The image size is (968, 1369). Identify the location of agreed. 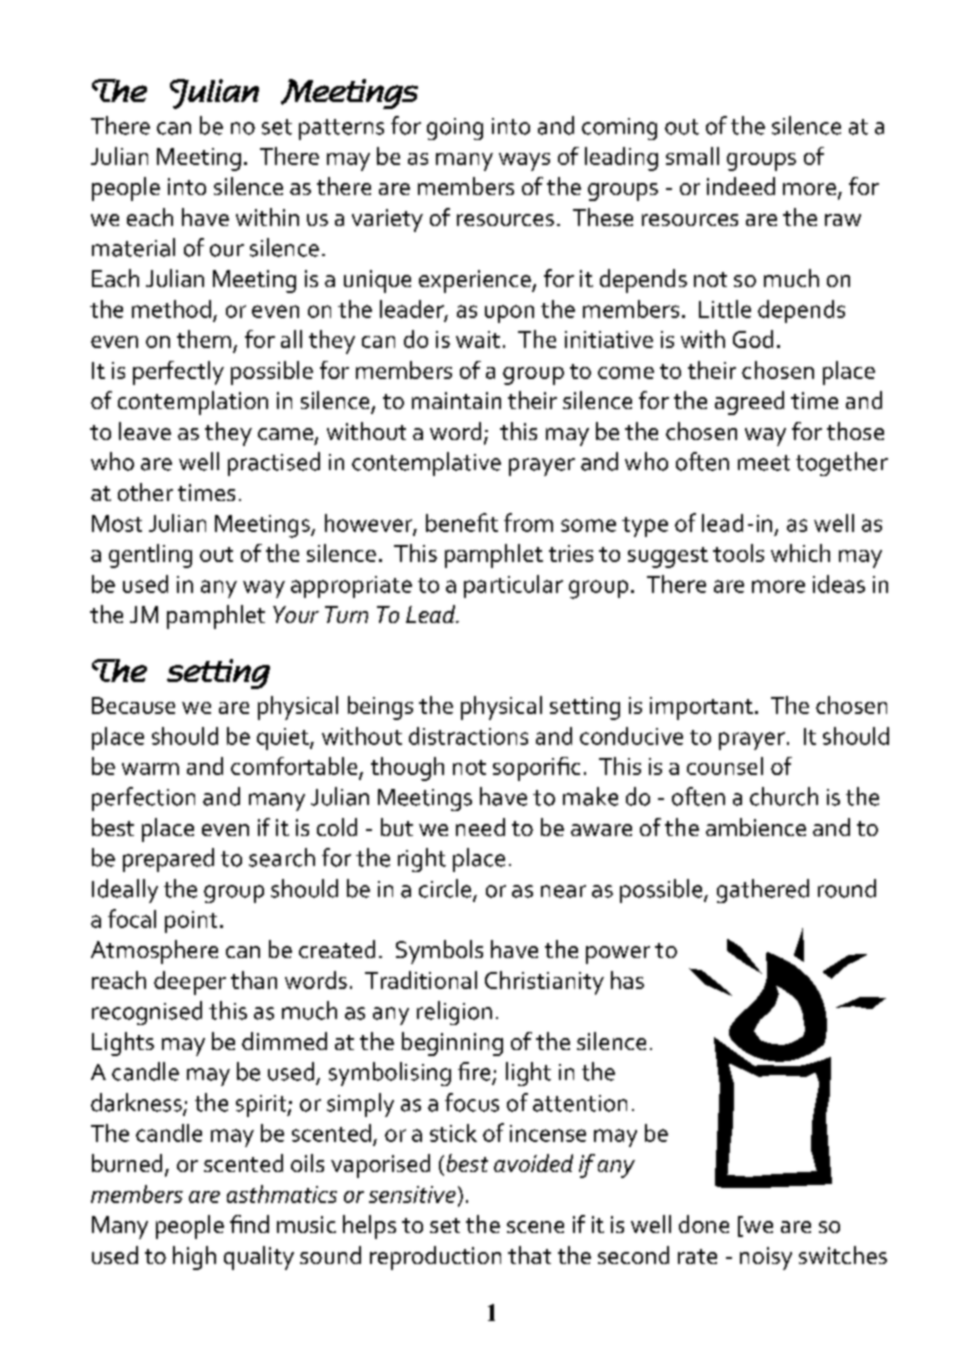
(749, 403).
